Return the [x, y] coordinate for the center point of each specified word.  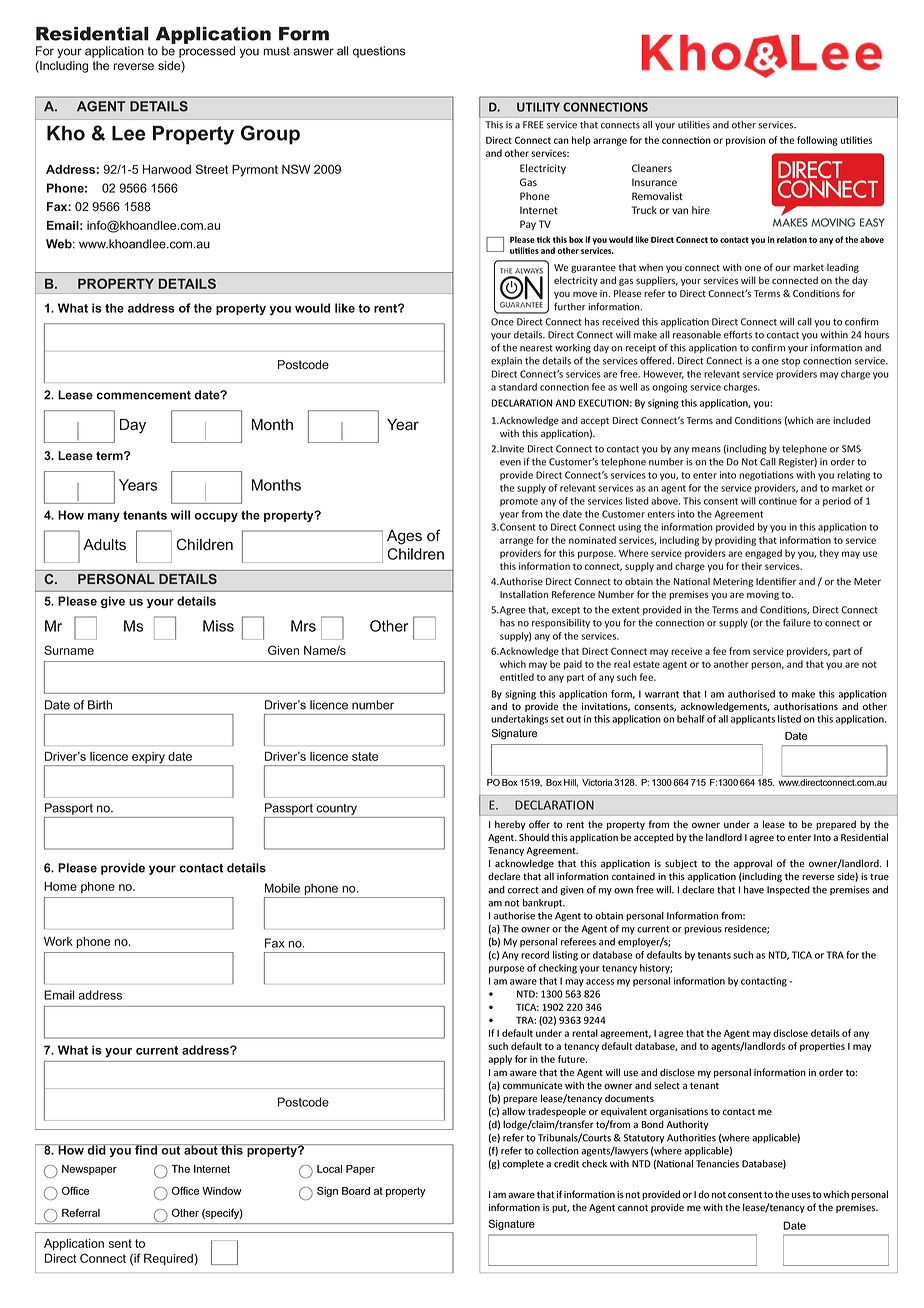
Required [168, 1259]
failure [797, 622]
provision [746, 141]
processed [207, 52]
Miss [218, 626]
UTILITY [538, 107]
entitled [517, 677]
